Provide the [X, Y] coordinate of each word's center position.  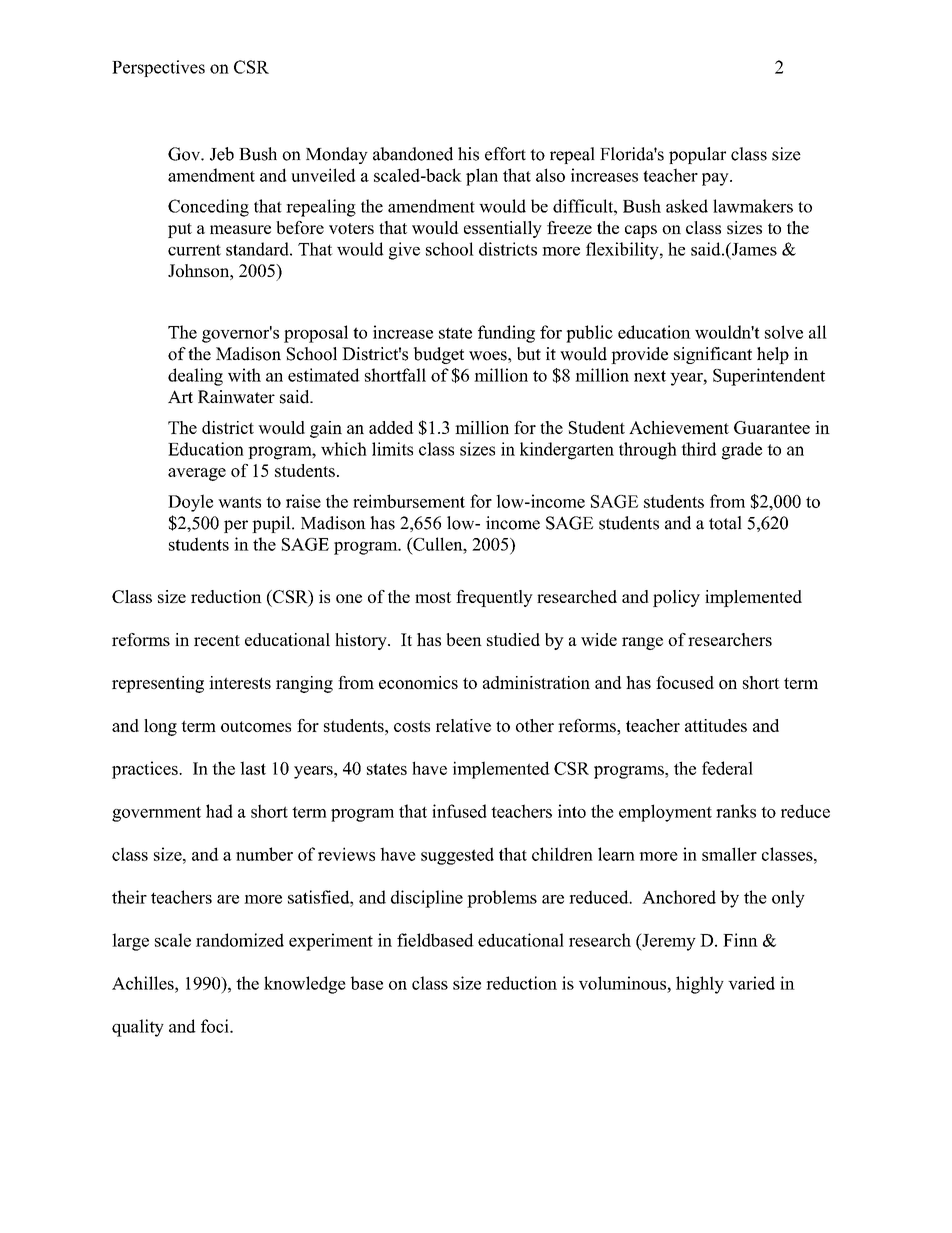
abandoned [413, 154]
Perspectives [158, 68]
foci [216, 1026]
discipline [427, 899]
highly [700, 985]
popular [697, 155]
